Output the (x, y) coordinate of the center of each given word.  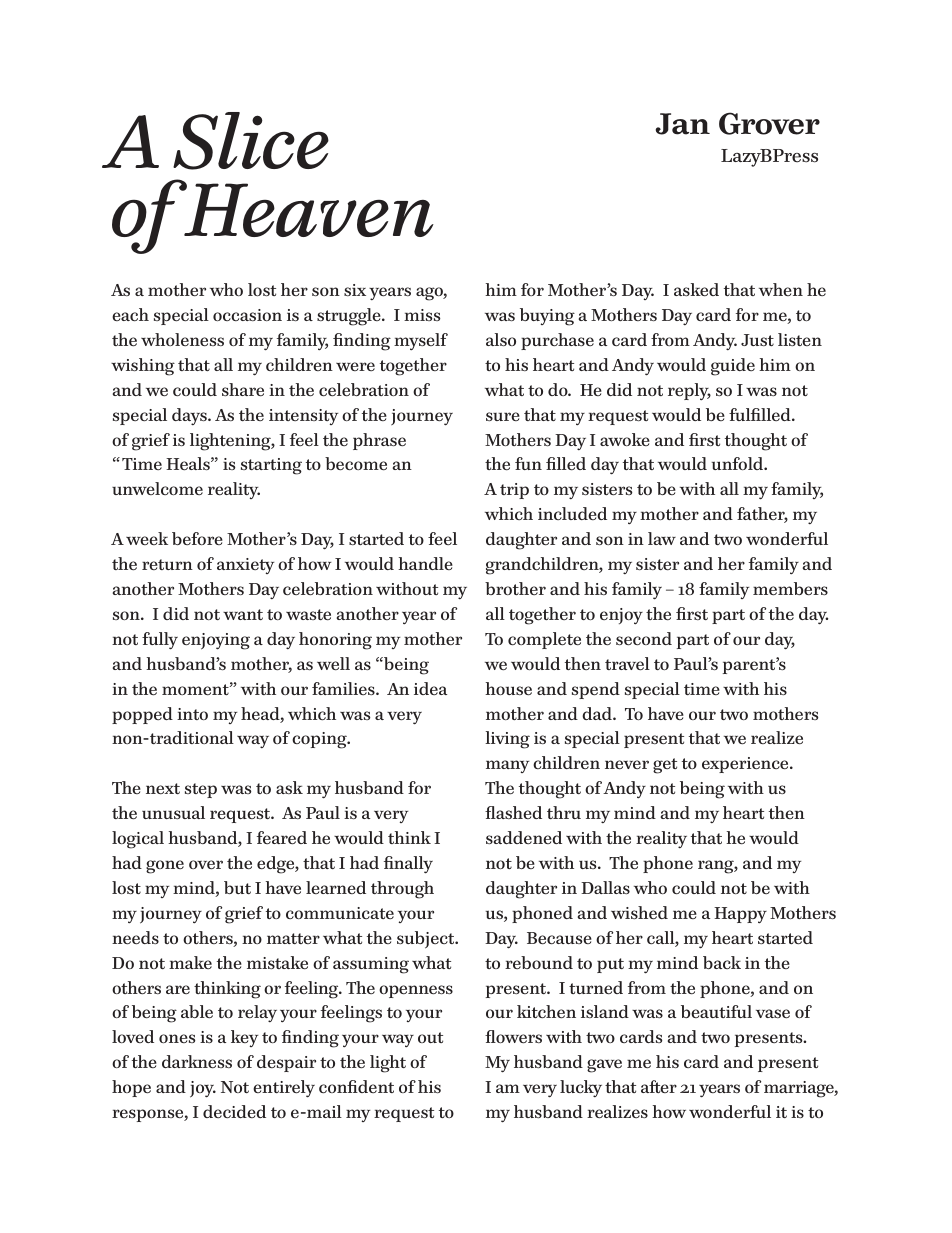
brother (515, 588)
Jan (683, 124)
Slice (251, 141)
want (243, 614)
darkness (197, 1062)
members (790, 589)
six (355, 290)
